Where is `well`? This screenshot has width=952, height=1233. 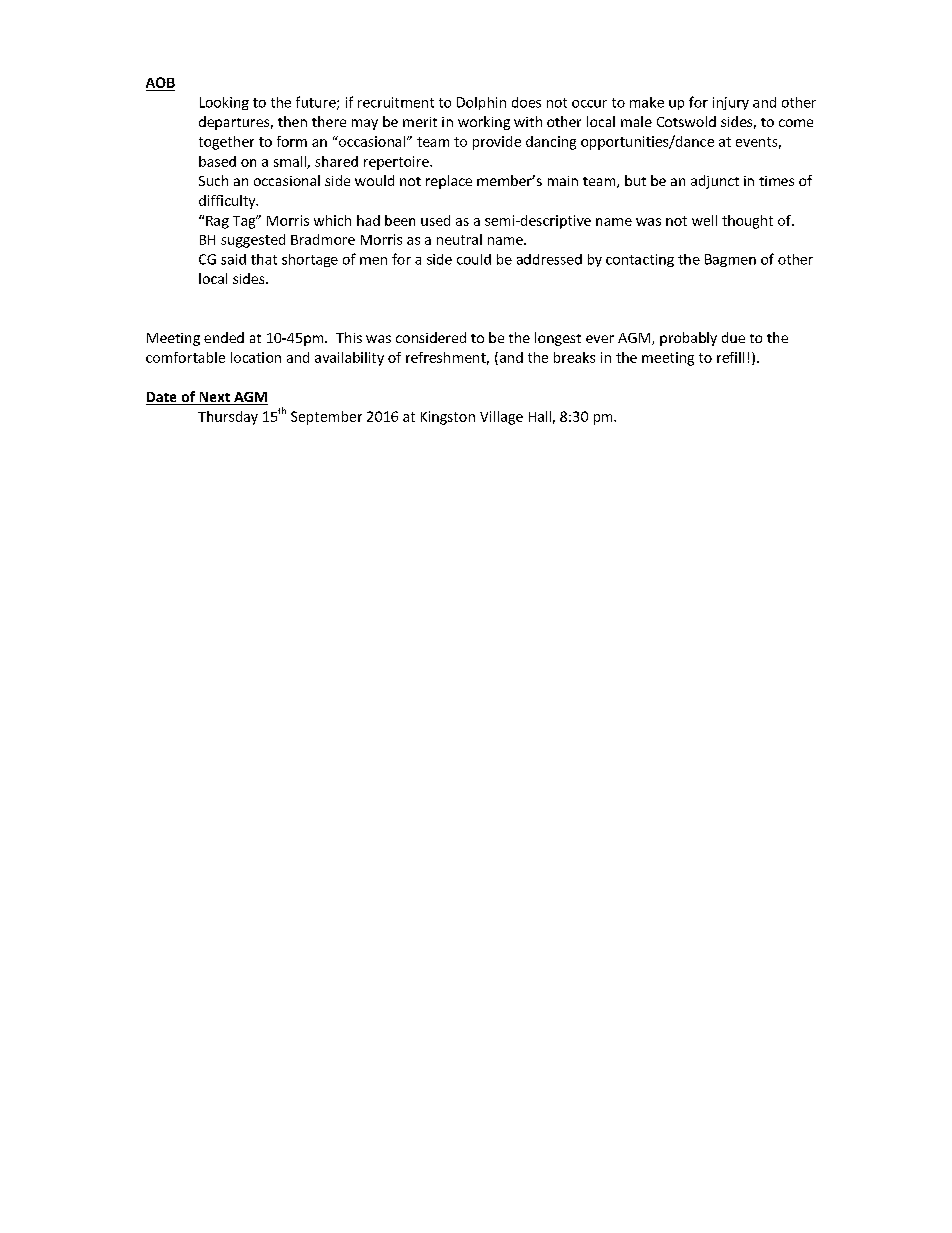
well is located at coordinates (704, 220).
